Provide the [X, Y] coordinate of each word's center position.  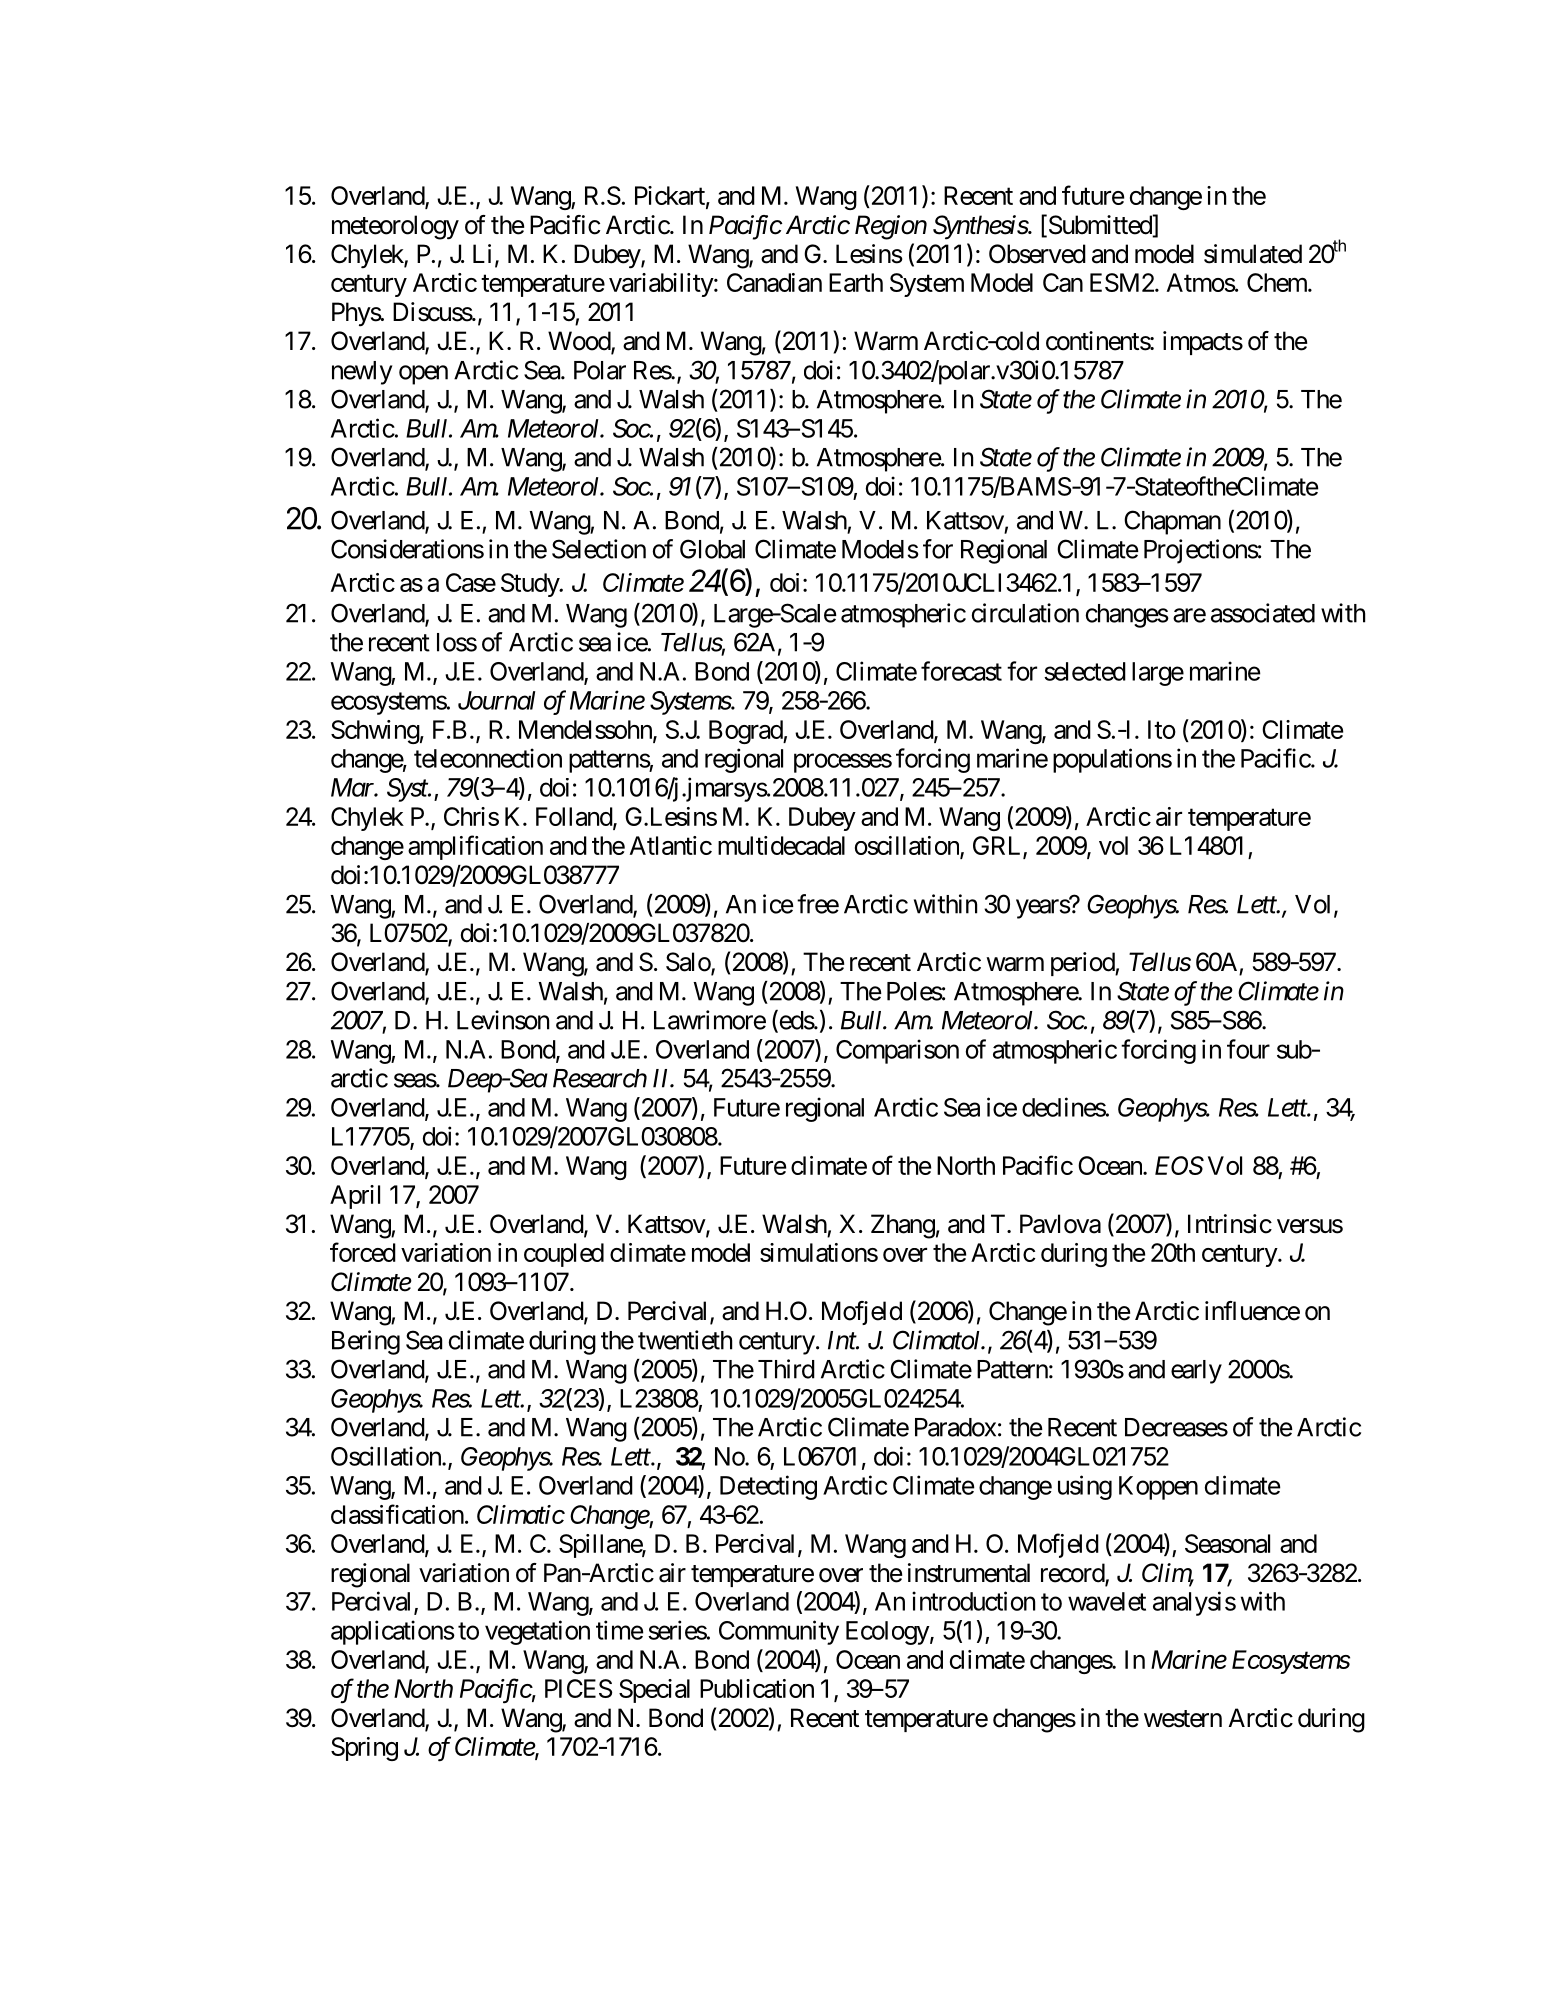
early [1196, 1372]
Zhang [903, 1226]
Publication [757, 1688]
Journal [496, 700]
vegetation [537, 1632]
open [423, 375]
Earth [856, 282]
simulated [1253, 254]
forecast [961, 671]
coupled [564, 1255]
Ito [1162, 729]
